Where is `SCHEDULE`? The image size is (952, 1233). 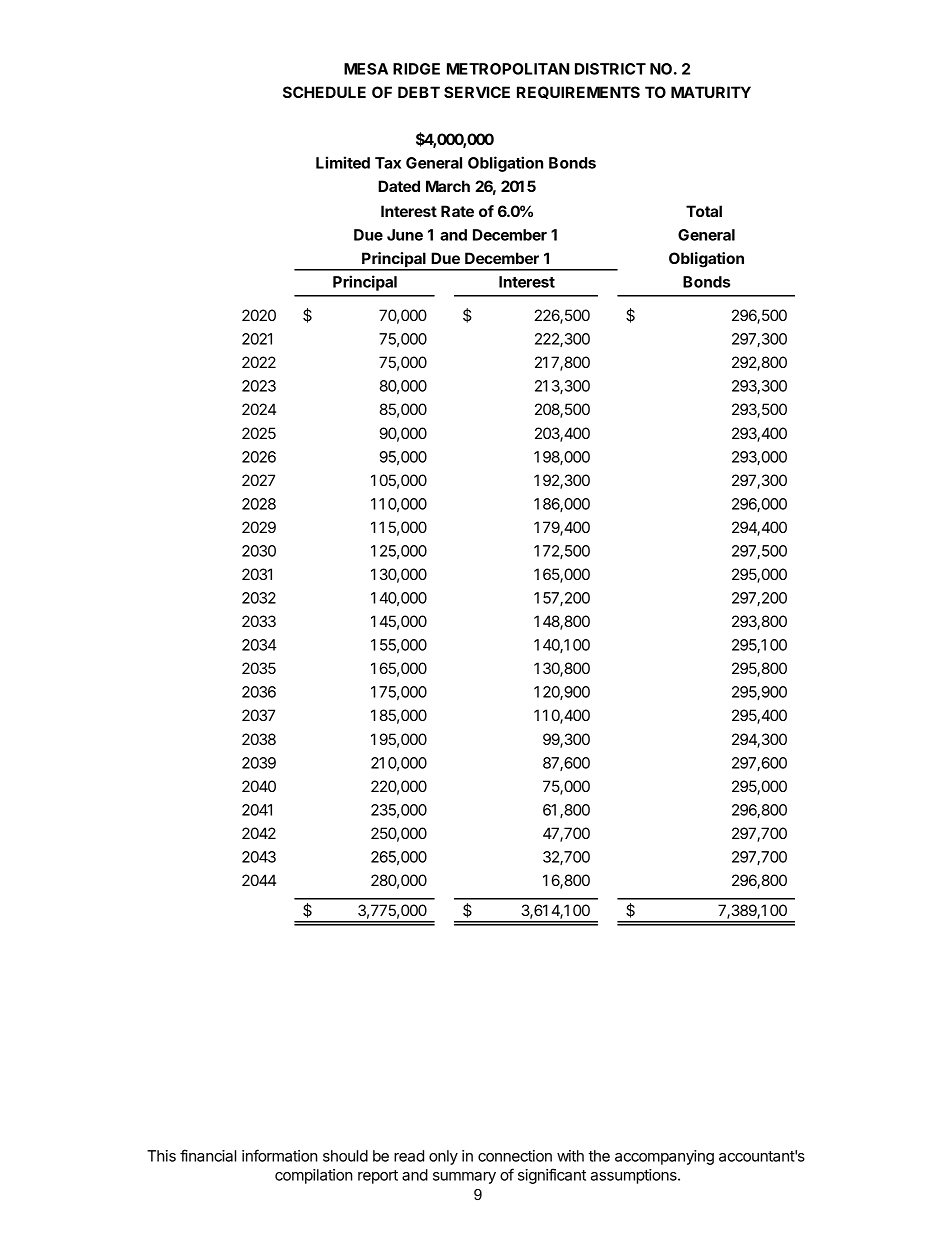
SCHEDULE is located at coordinates (324, 92).
